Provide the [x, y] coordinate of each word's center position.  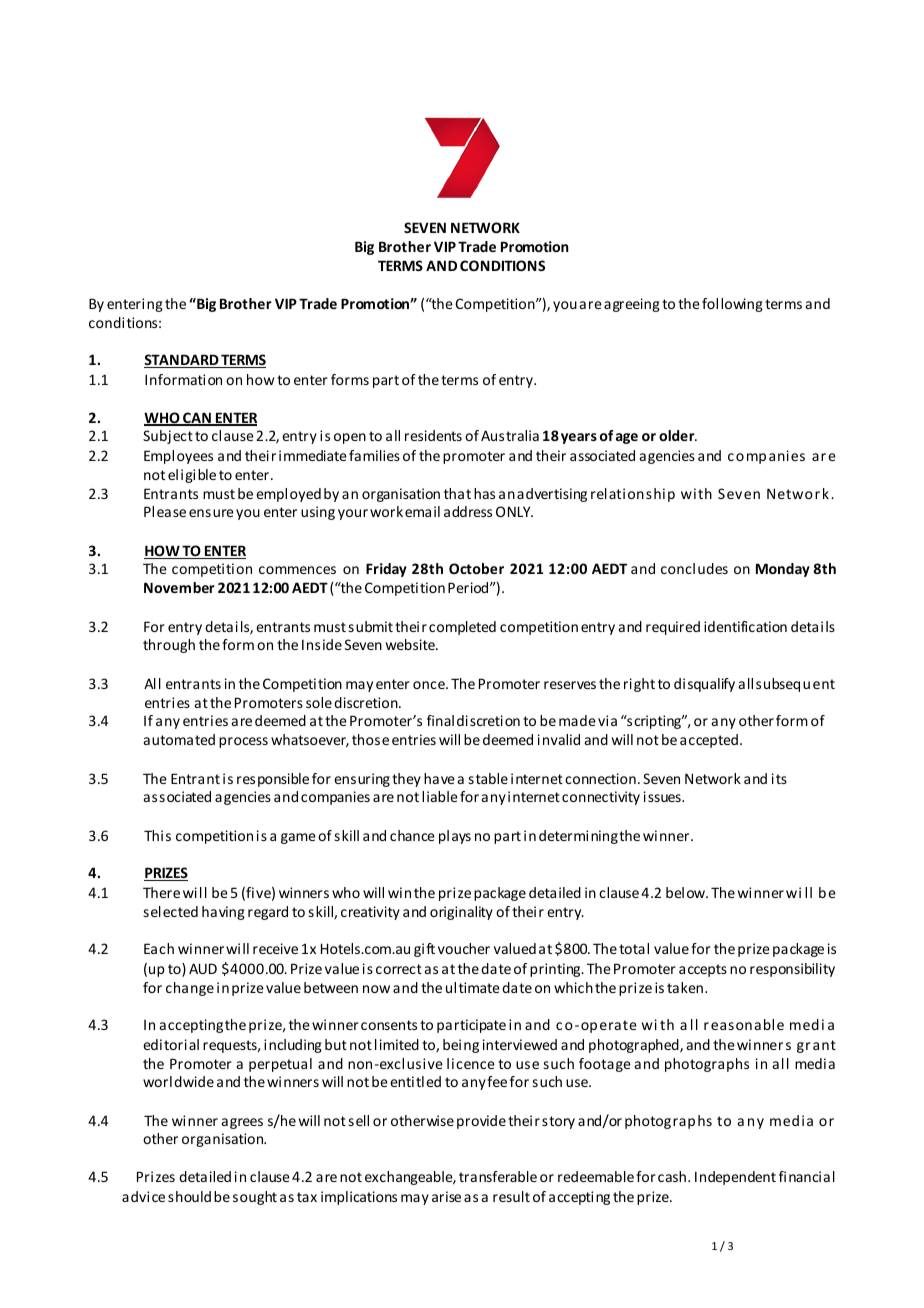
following [732, 305]
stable [488, 778]
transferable [498, 1176]
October [476, 568]
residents [433, 435]
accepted [709, 741]
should [189, 1196]
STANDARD [182, 361]
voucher [464, 948]
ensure [211, 513]
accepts [703, 970]
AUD [203, 968]
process [243, 742]
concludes [694, 568]
